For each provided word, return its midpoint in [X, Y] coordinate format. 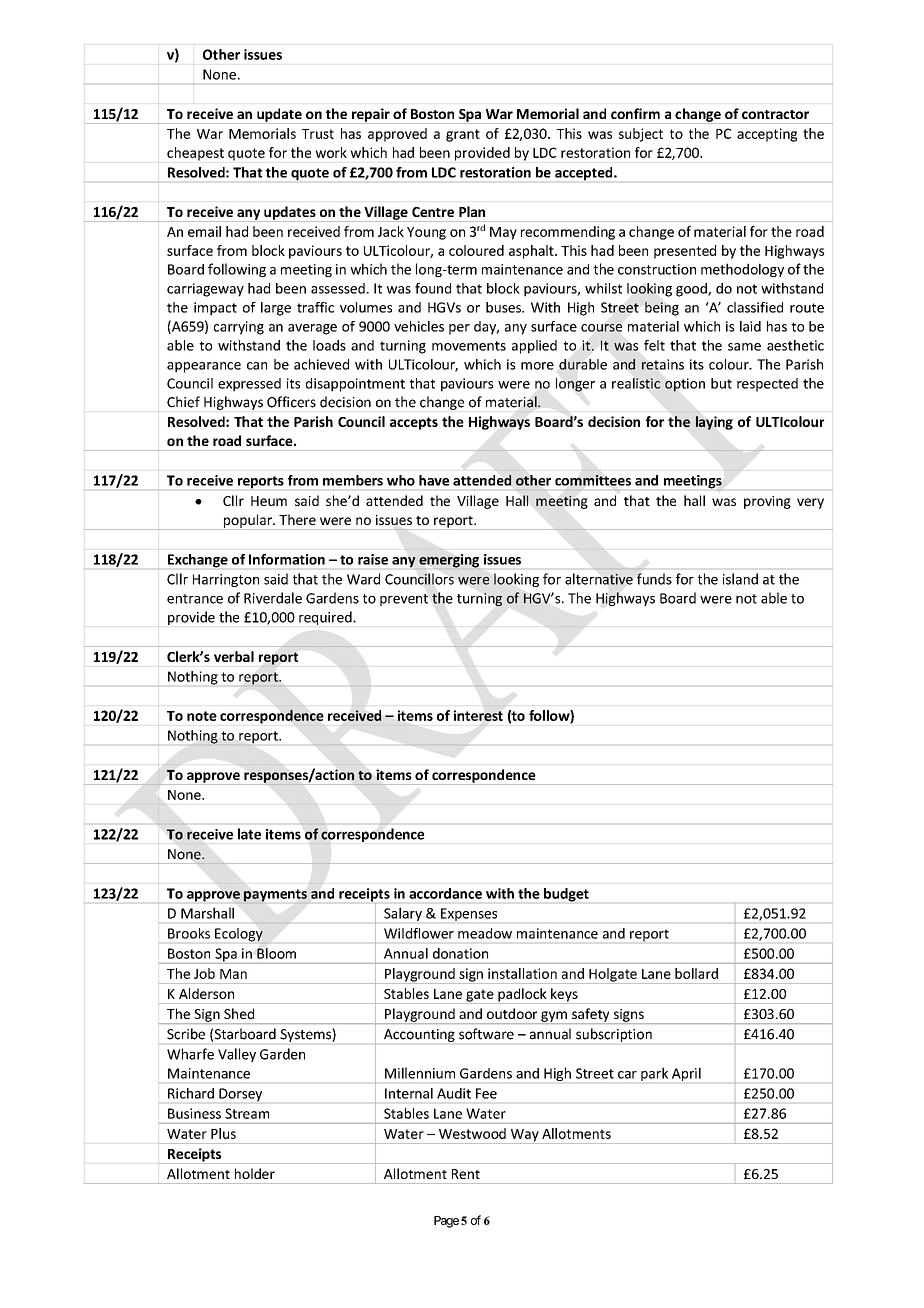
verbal [234, 656]
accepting [767, 135]
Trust [318, 134]
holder [255, 1173]
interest [478, 715]
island [740, 579]
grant [463, 135]
